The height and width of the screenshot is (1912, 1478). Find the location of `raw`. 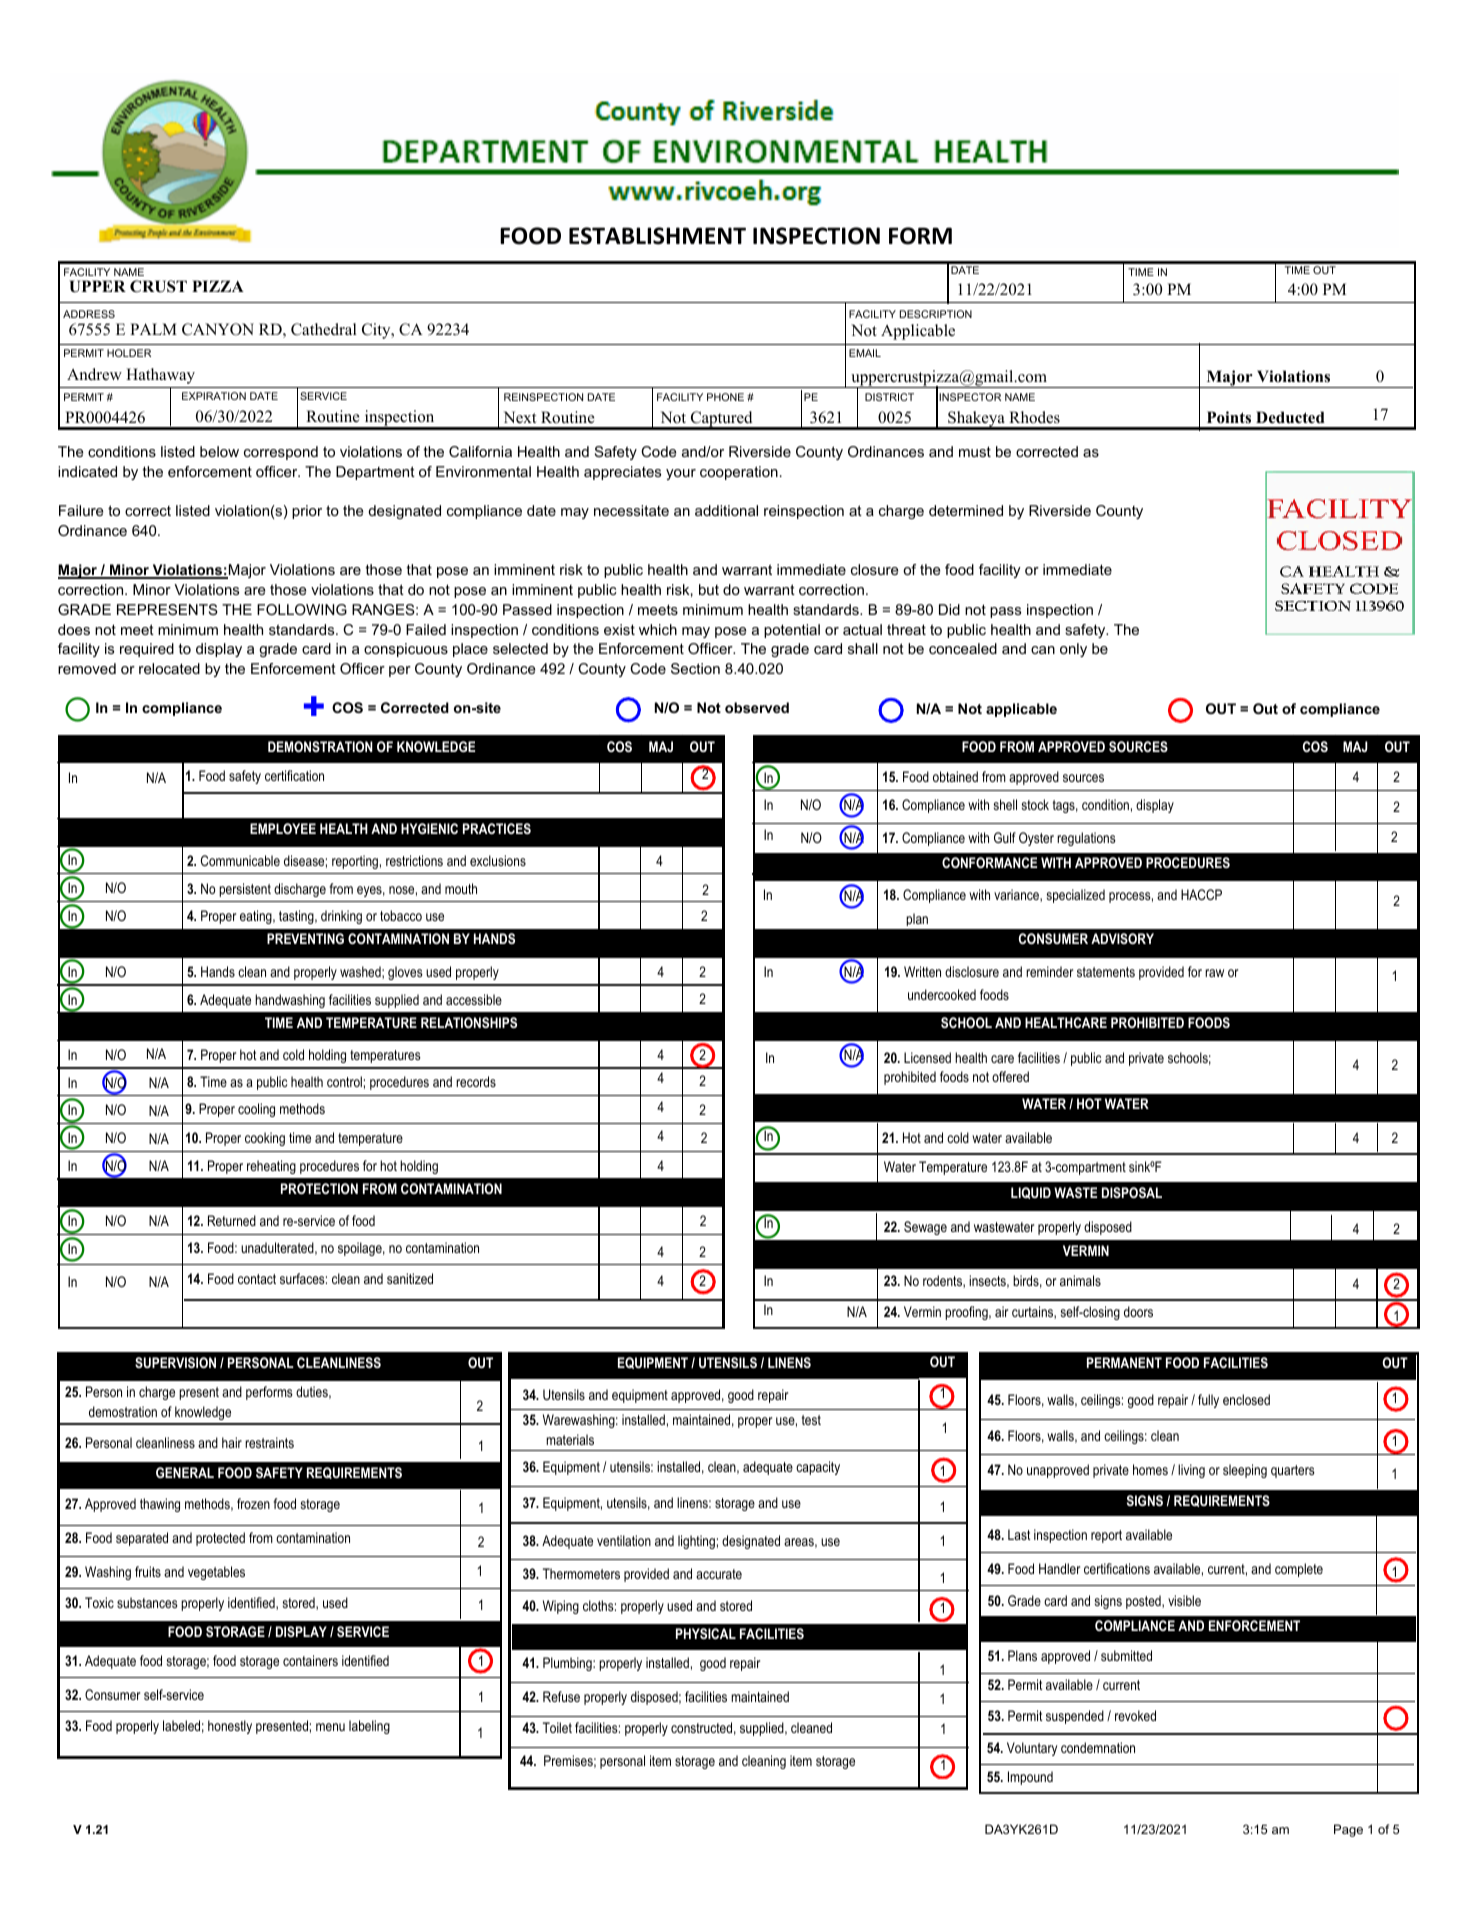

raw is located at coordinates (1214, 973).
